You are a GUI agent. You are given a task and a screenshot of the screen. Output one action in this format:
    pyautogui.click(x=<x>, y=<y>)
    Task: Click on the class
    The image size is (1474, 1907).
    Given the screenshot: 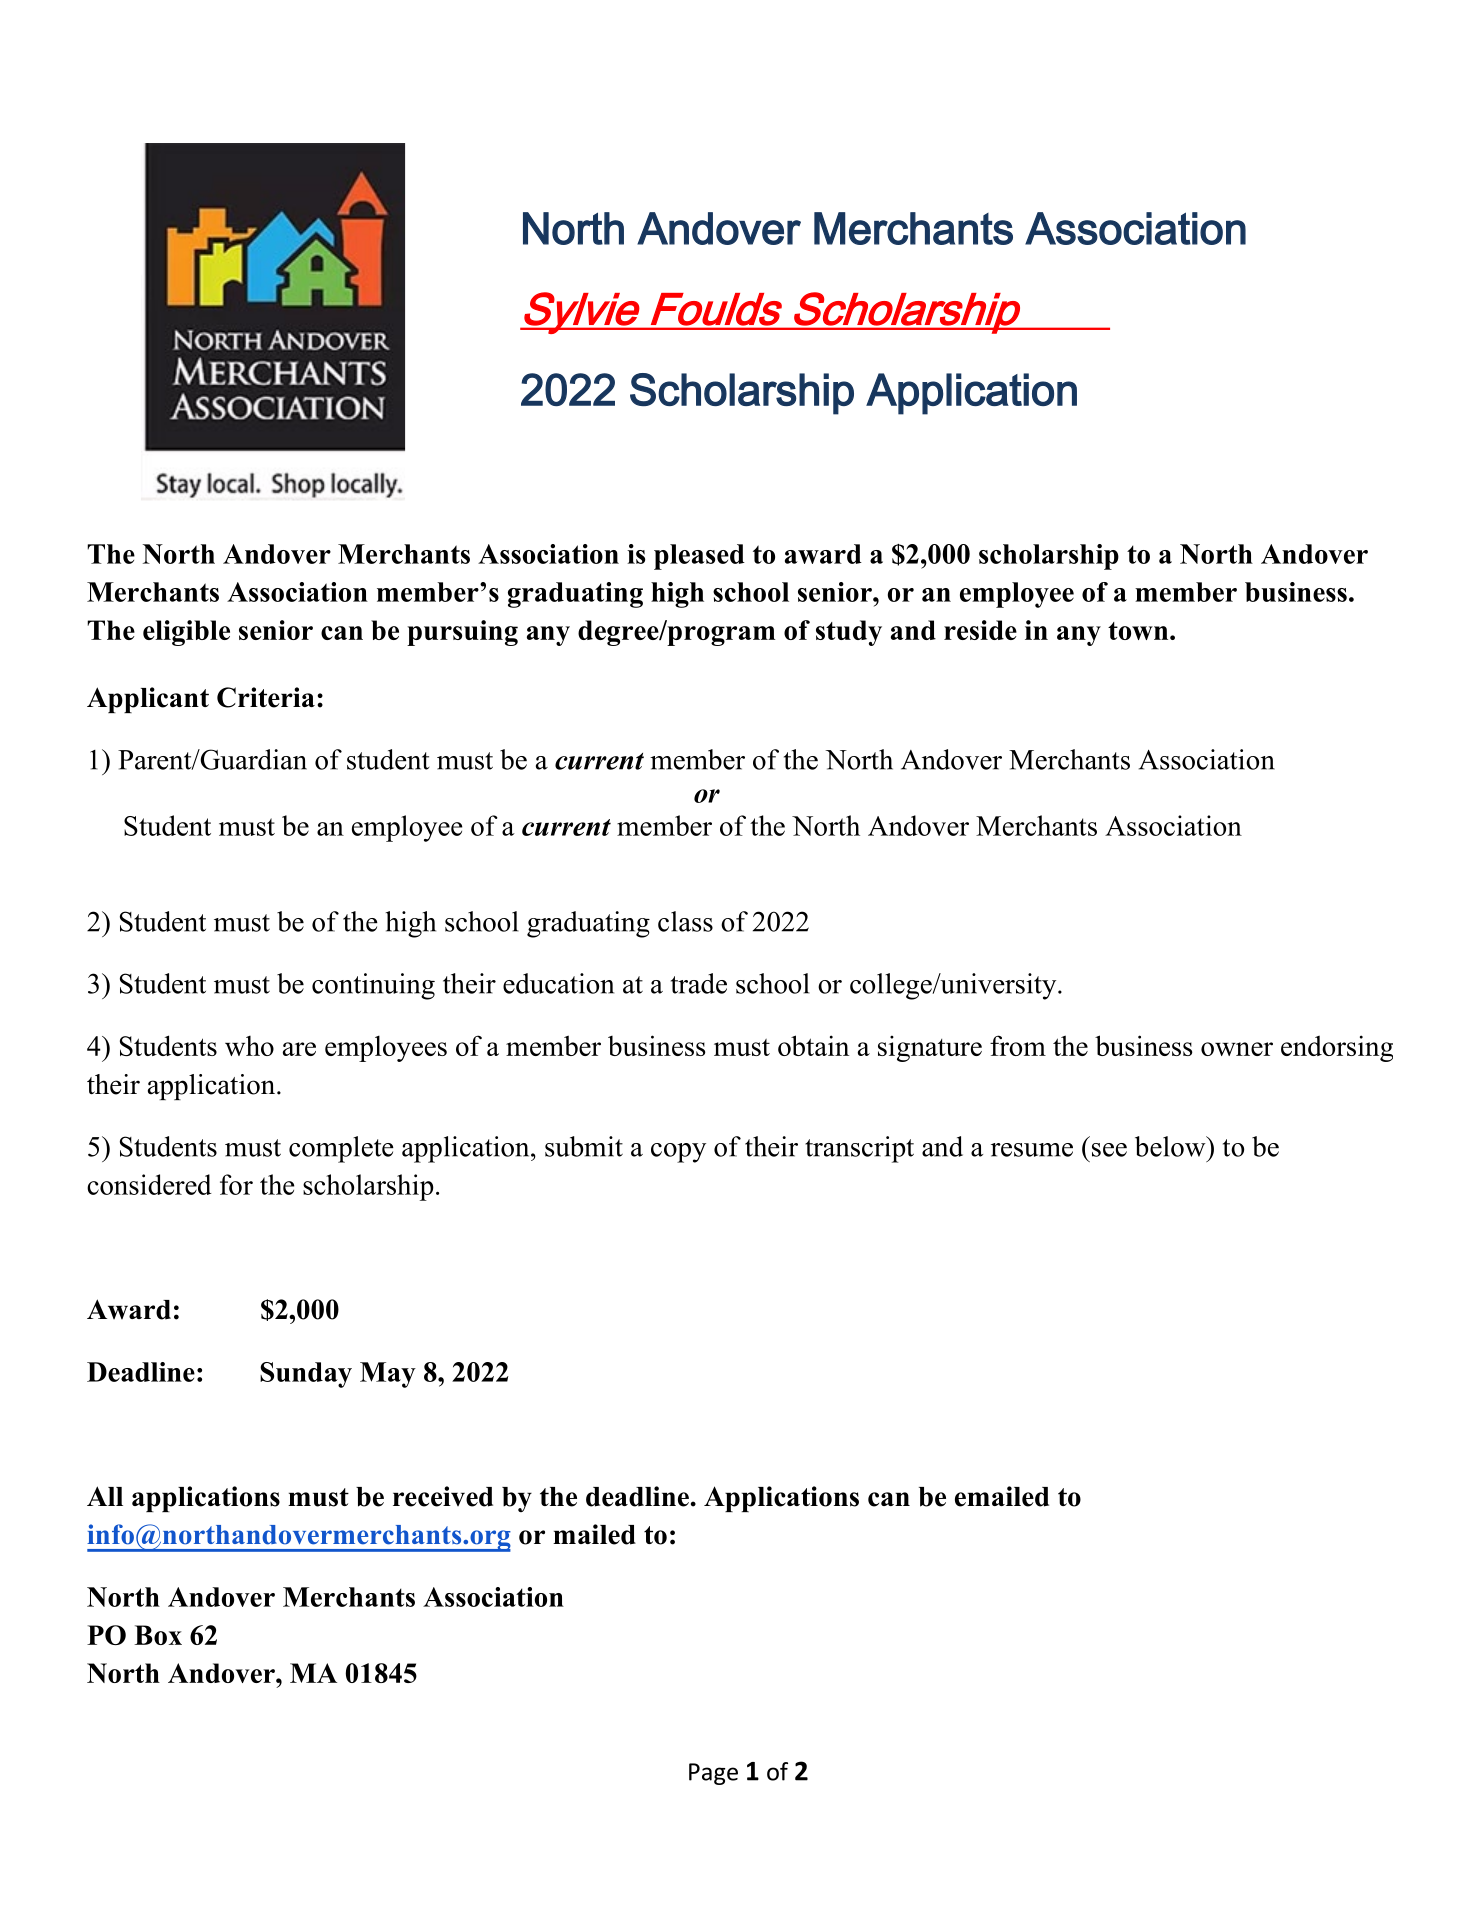 What is the action you would take?
    pyautogui.click(x=685, y=921)
